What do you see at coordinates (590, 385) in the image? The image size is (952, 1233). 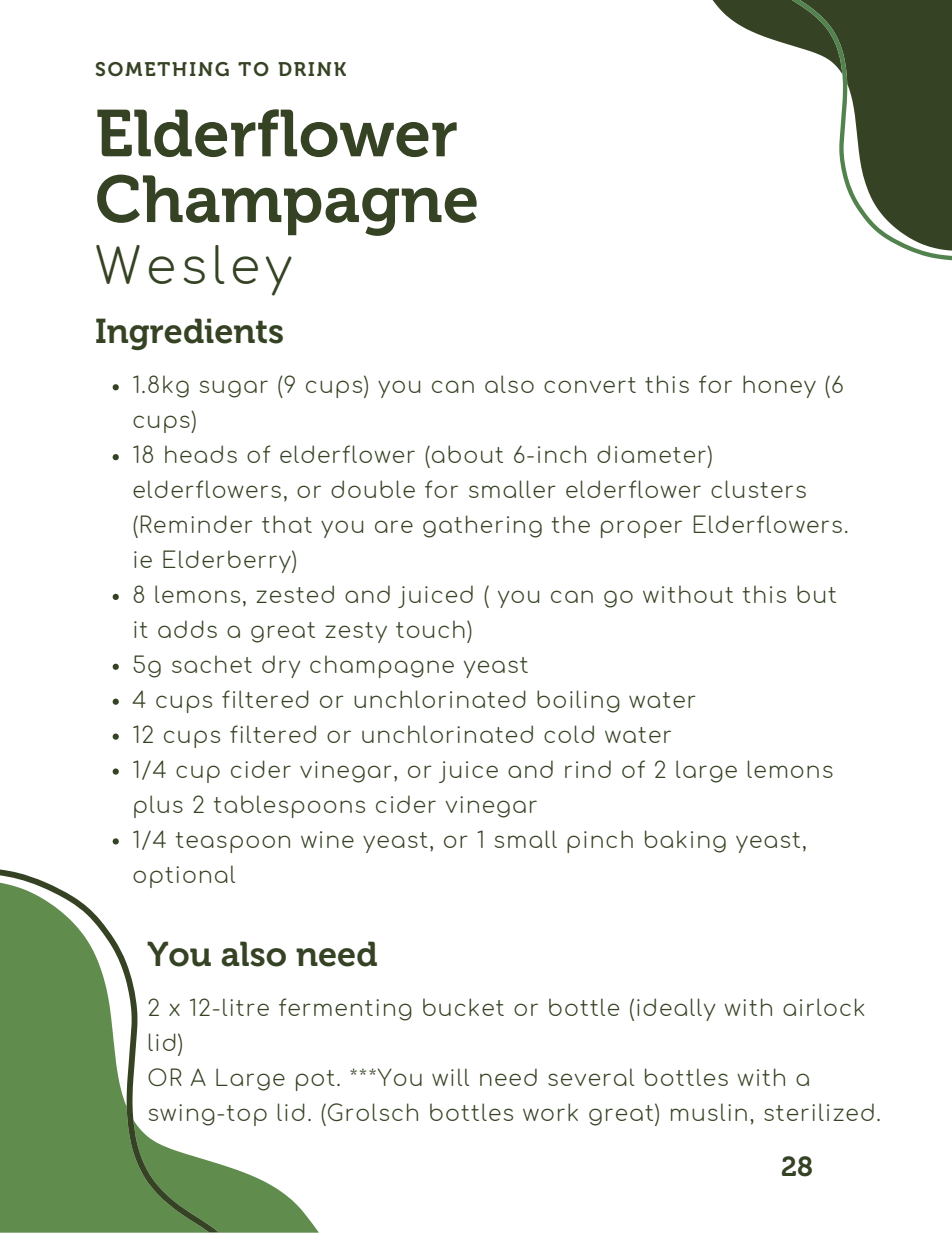 I see `convert` at bounding box center [590, 385].
